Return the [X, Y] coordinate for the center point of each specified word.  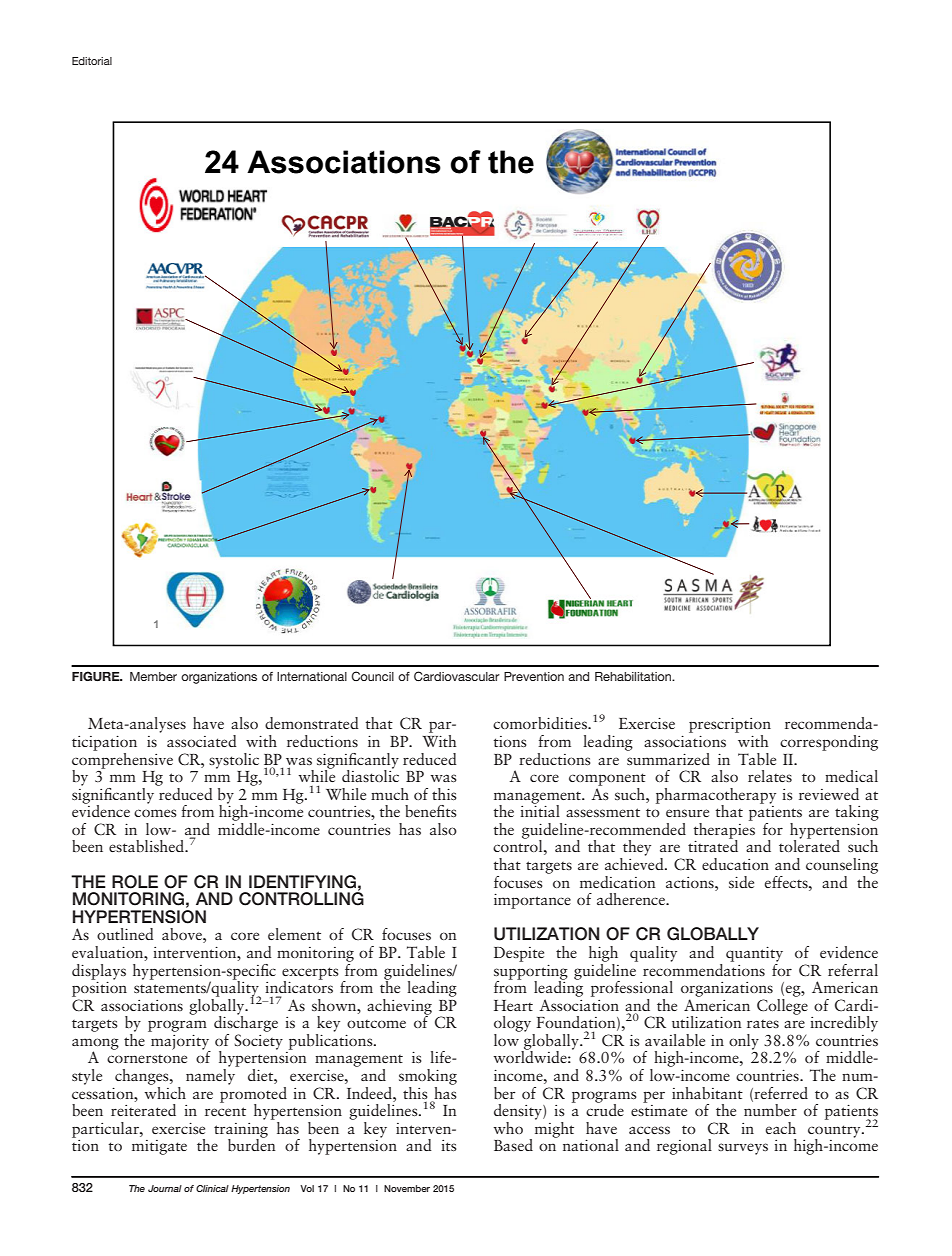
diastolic [370, 774]
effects [787, 882]
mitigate [159, 1147]
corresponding [829, 743]
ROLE [135, 882]
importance [532, 901]
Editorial [92, 61]
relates [770, 776]
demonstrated [312, 723]
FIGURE [97, 676]
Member [153, 676]
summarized [668, 757]
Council [372, 676]
